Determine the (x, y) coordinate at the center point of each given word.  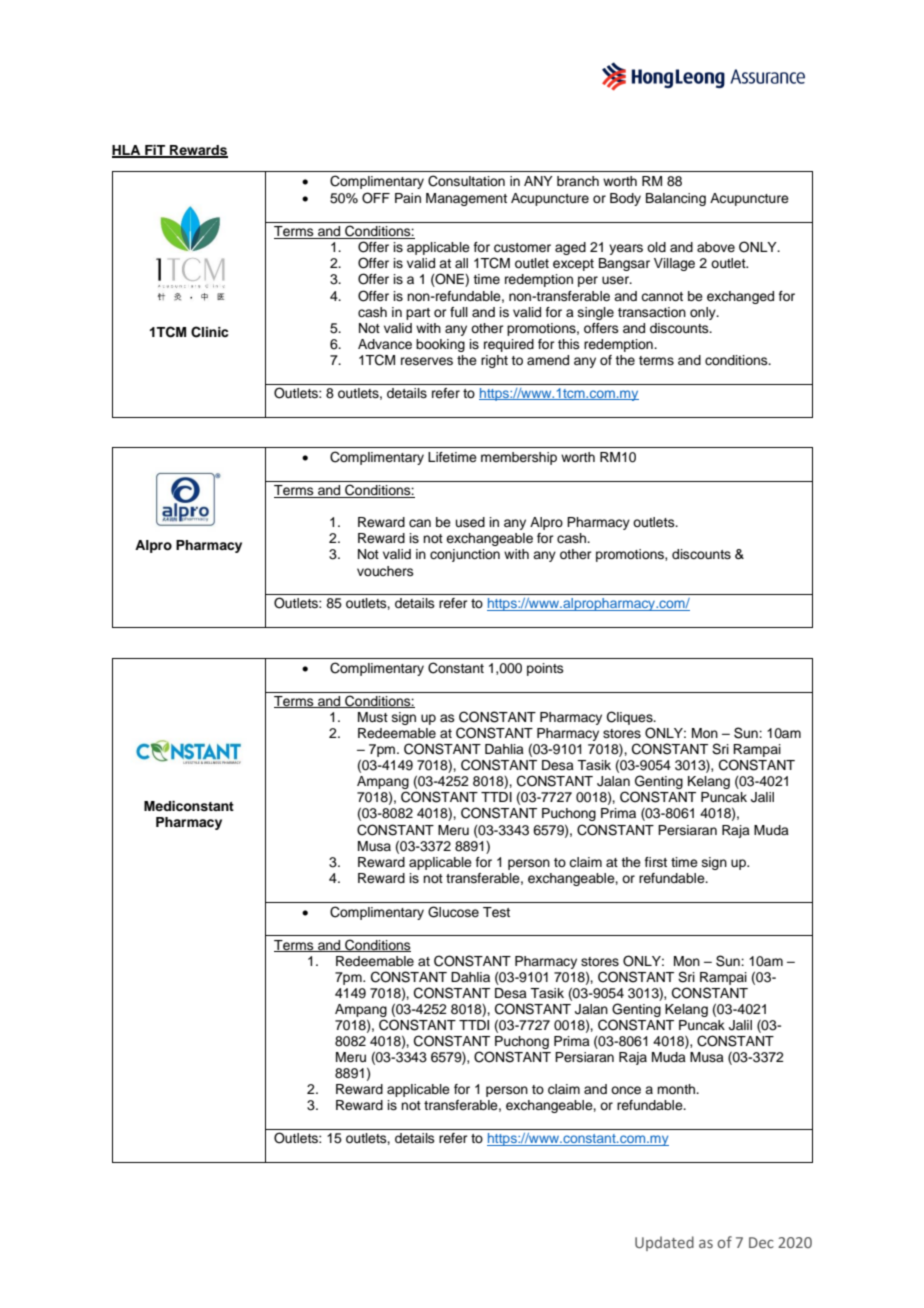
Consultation (466, 181)
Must (373, 717)
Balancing (676, 199)
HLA (127, 151)
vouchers (385, 571)
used (470, 522)
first (656, 862)
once (626, 1090)
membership (519, 458)
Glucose (453, 912)
